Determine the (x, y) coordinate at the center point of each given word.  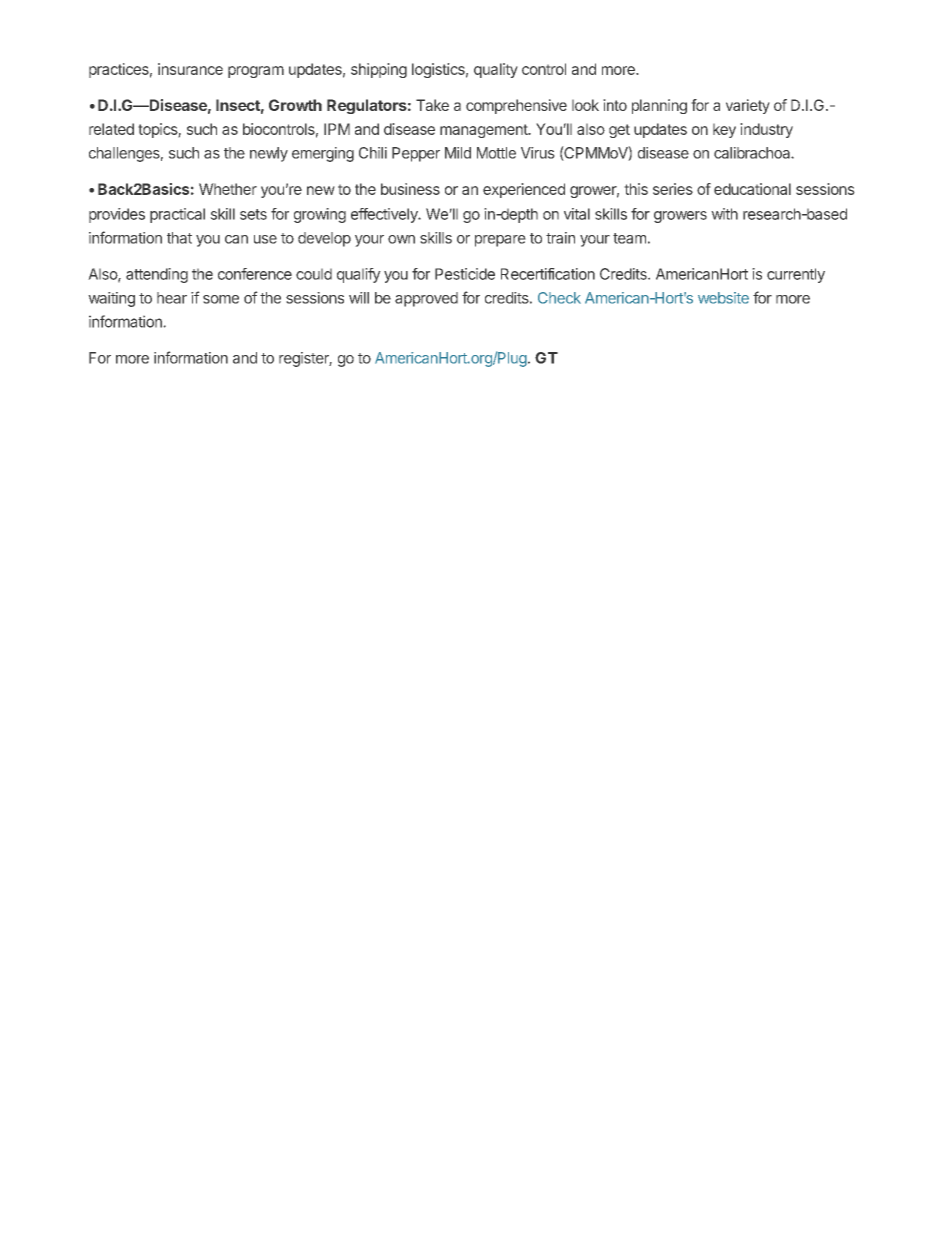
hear (172, 298)
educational (752, 189)
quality (496, 70)
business (410, 189)
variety (748, 106)
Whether (228, 189)
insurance (190, 69)
